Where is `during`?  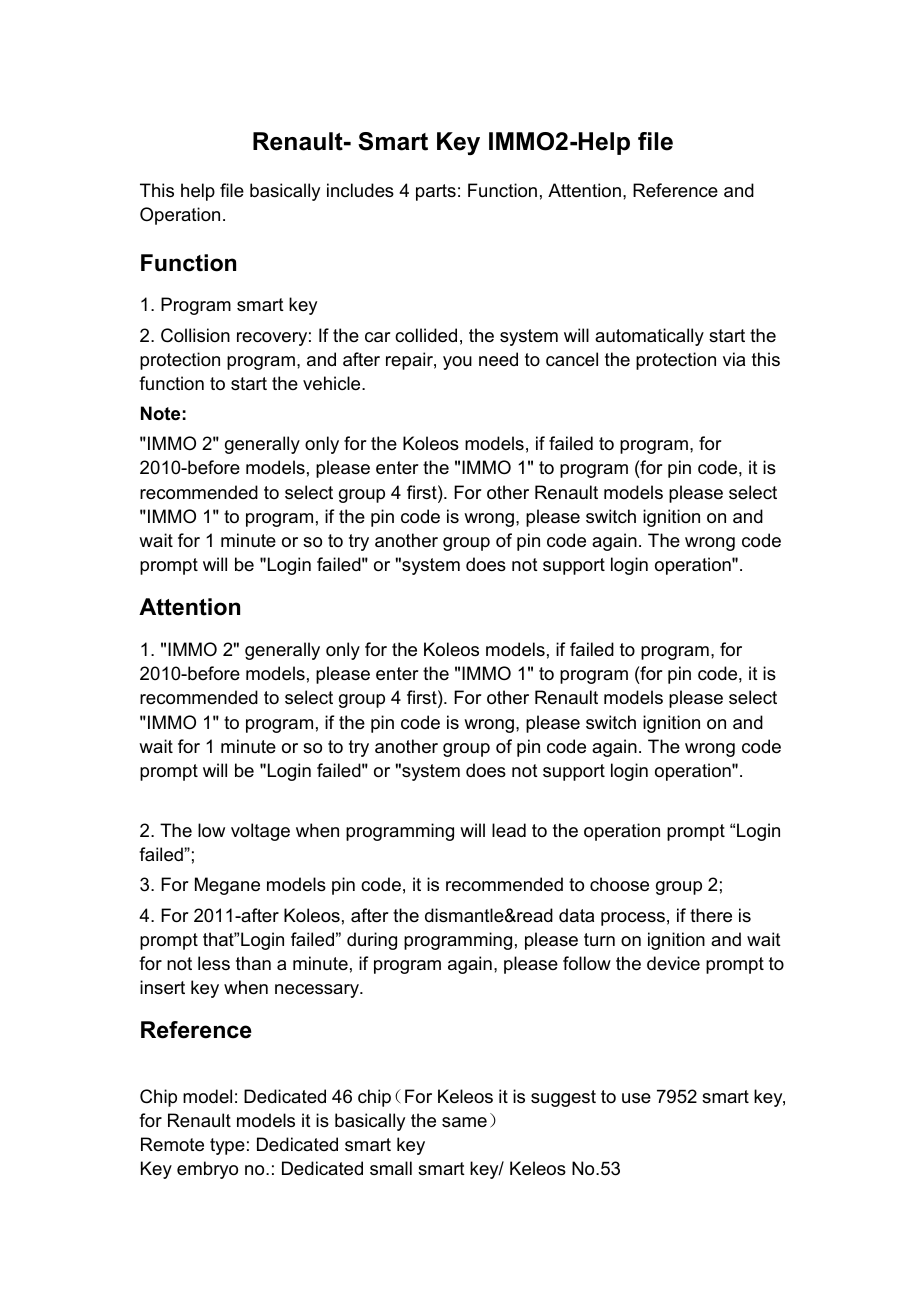 during is located at coordinates (372, 941).
